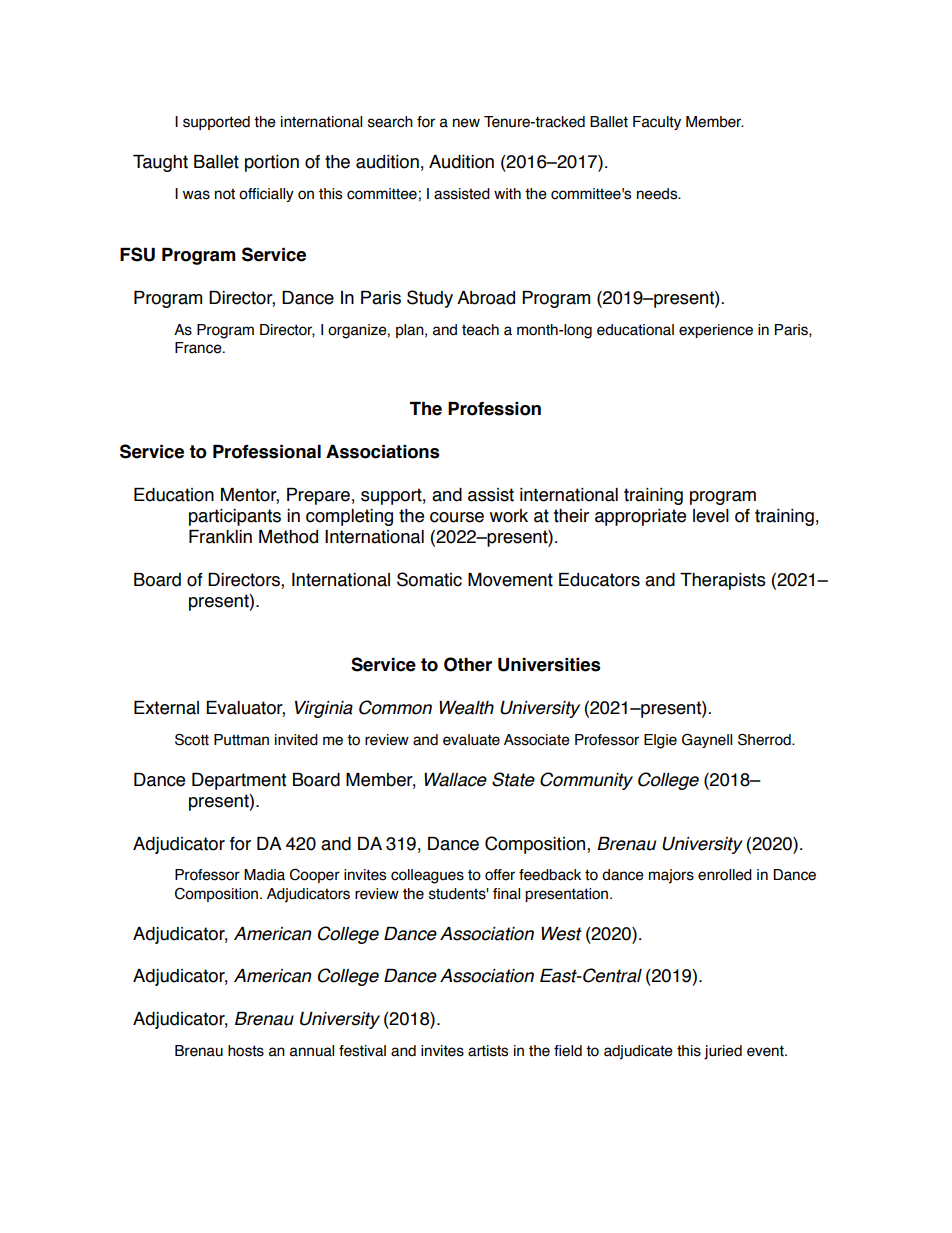  What do you see at coordinates (671, 876) in the document?
I see `majors` at bounding box center [671, 876].
